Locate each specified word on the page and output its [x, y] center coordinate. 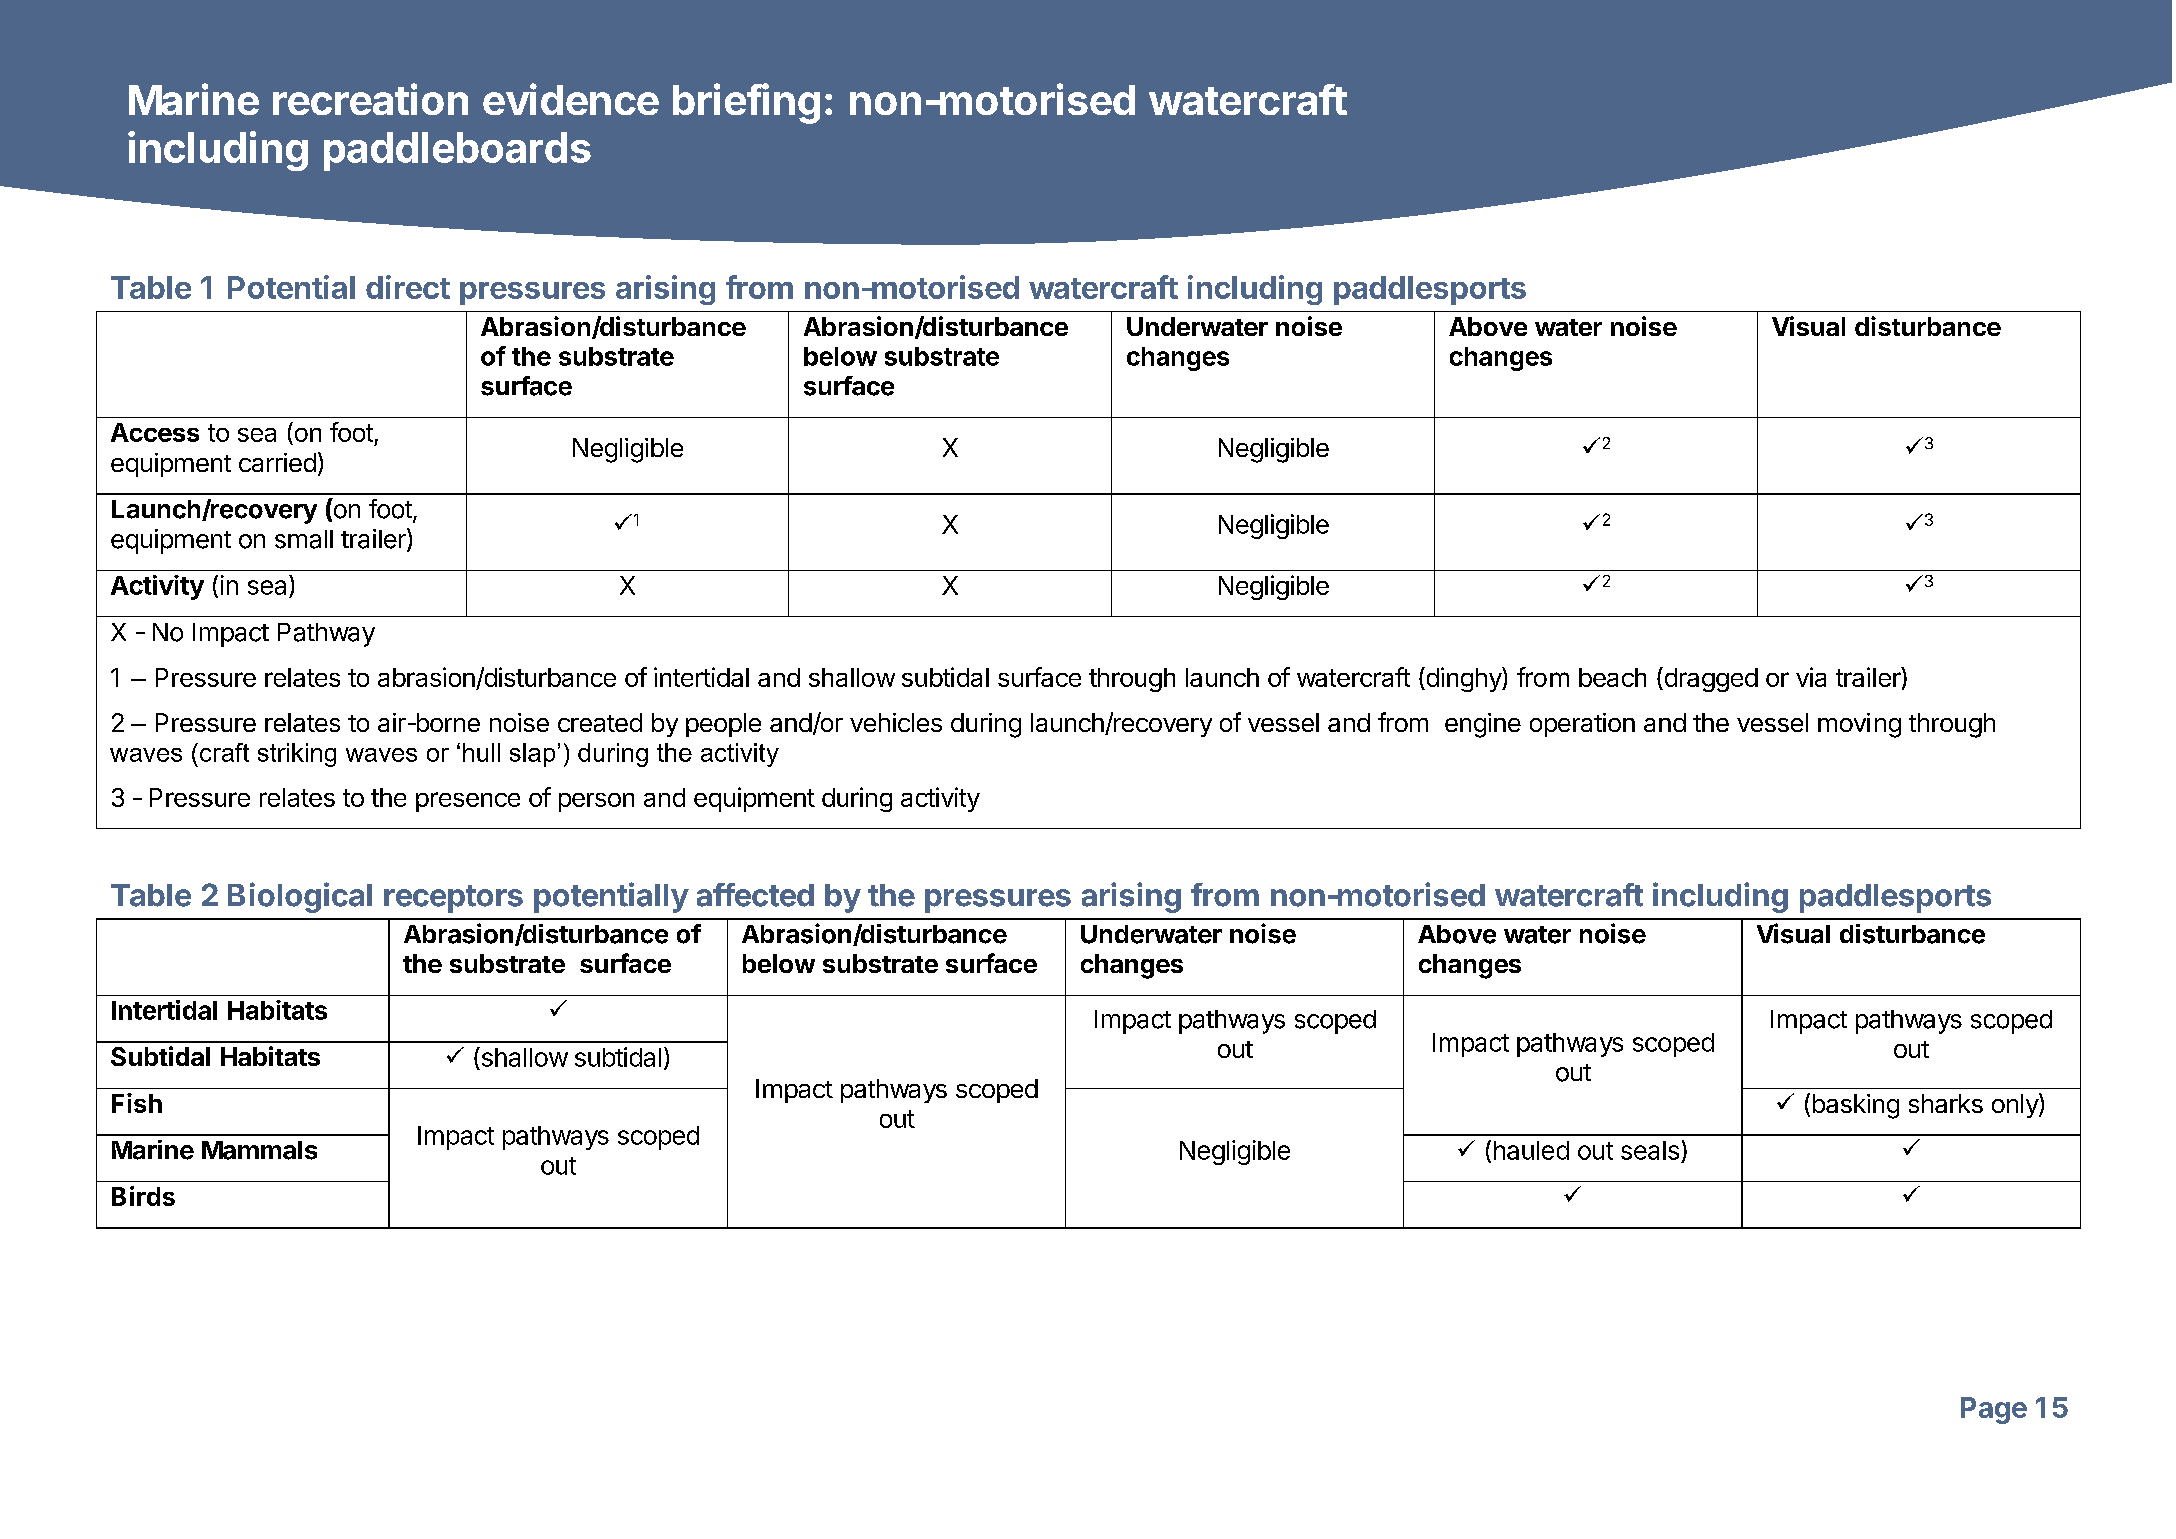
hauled [1531, 1150]
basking [1856, 1106]
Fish [137, 1103]
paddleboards [457, 151]
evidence [571, 99]
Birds [143, 1196]
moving [1859, 725]
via [1811, 677]
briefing [746, 103]
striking [297, 755]
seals [1650, 1150]
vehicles [896, 722]
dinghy [1463, 679]
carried [277, 462]
